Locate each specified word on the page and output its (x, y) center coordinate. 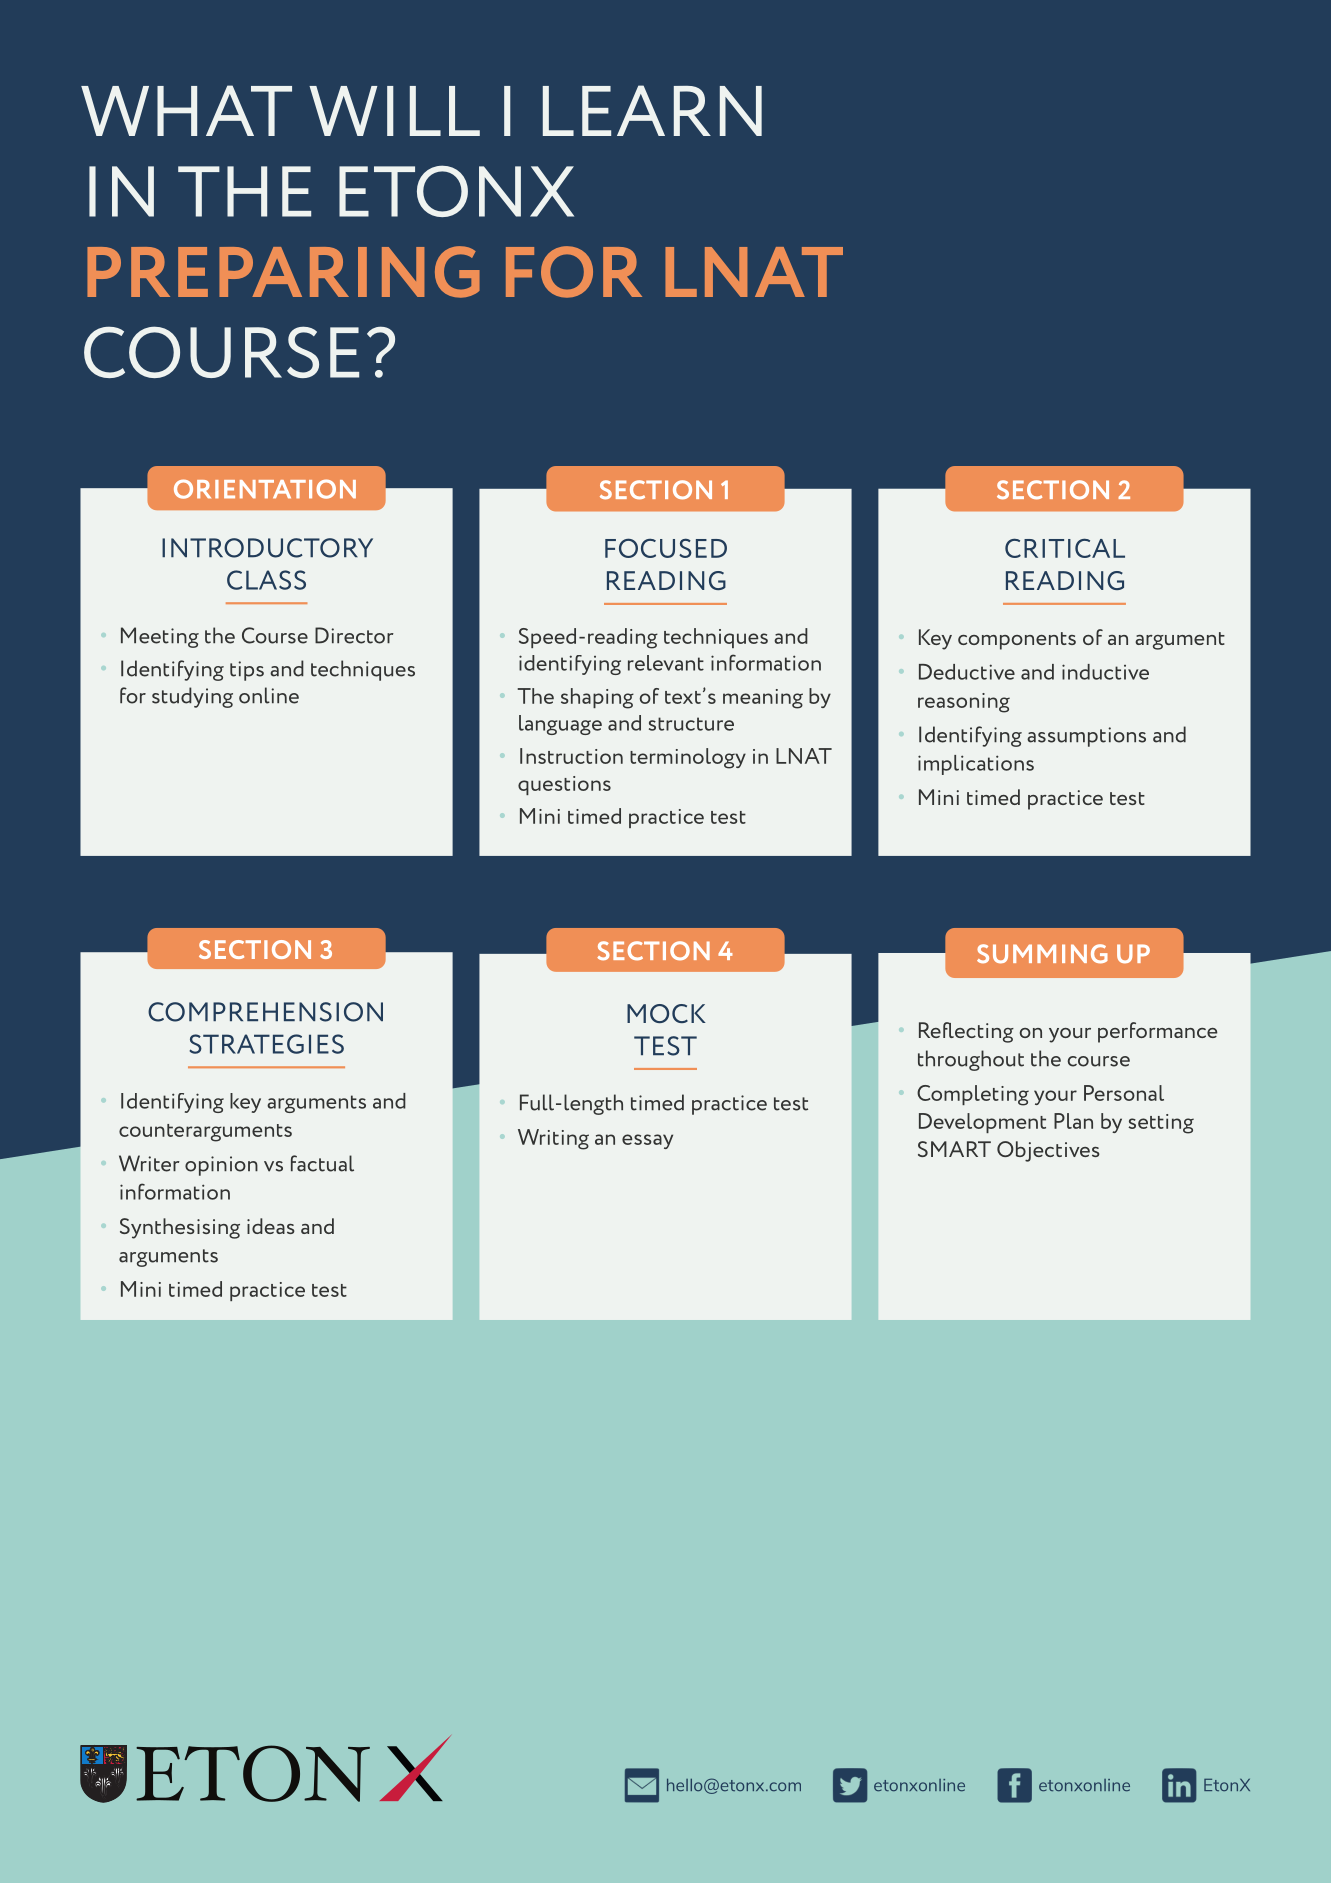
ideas (271, 1226)
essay (647, 1141)
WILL (394, 111)
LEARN (652, 110)
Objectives (1048, 1151)
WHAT (186, 110)
